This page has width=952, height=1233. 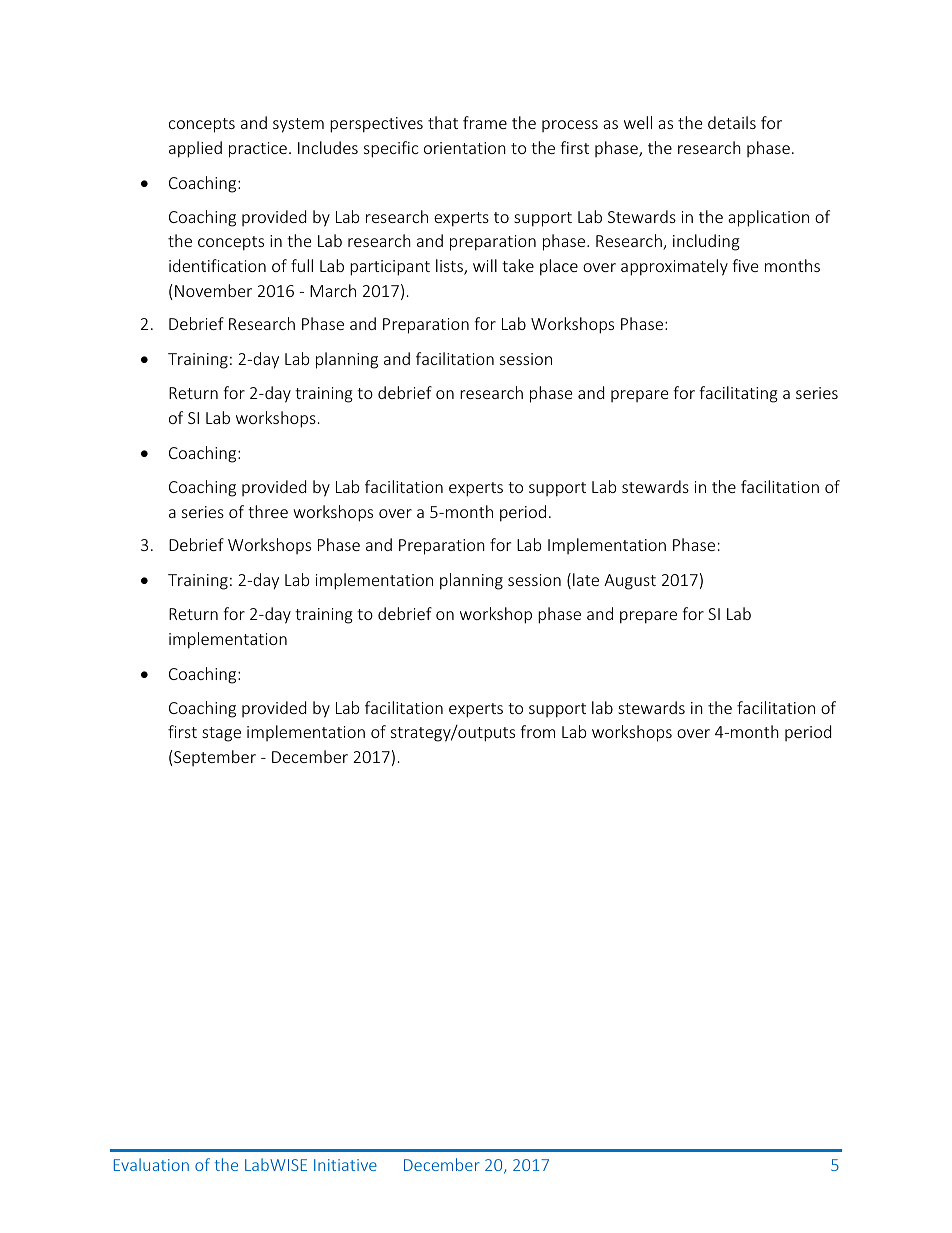 I want to click on September, so click(x=214, y=758).
